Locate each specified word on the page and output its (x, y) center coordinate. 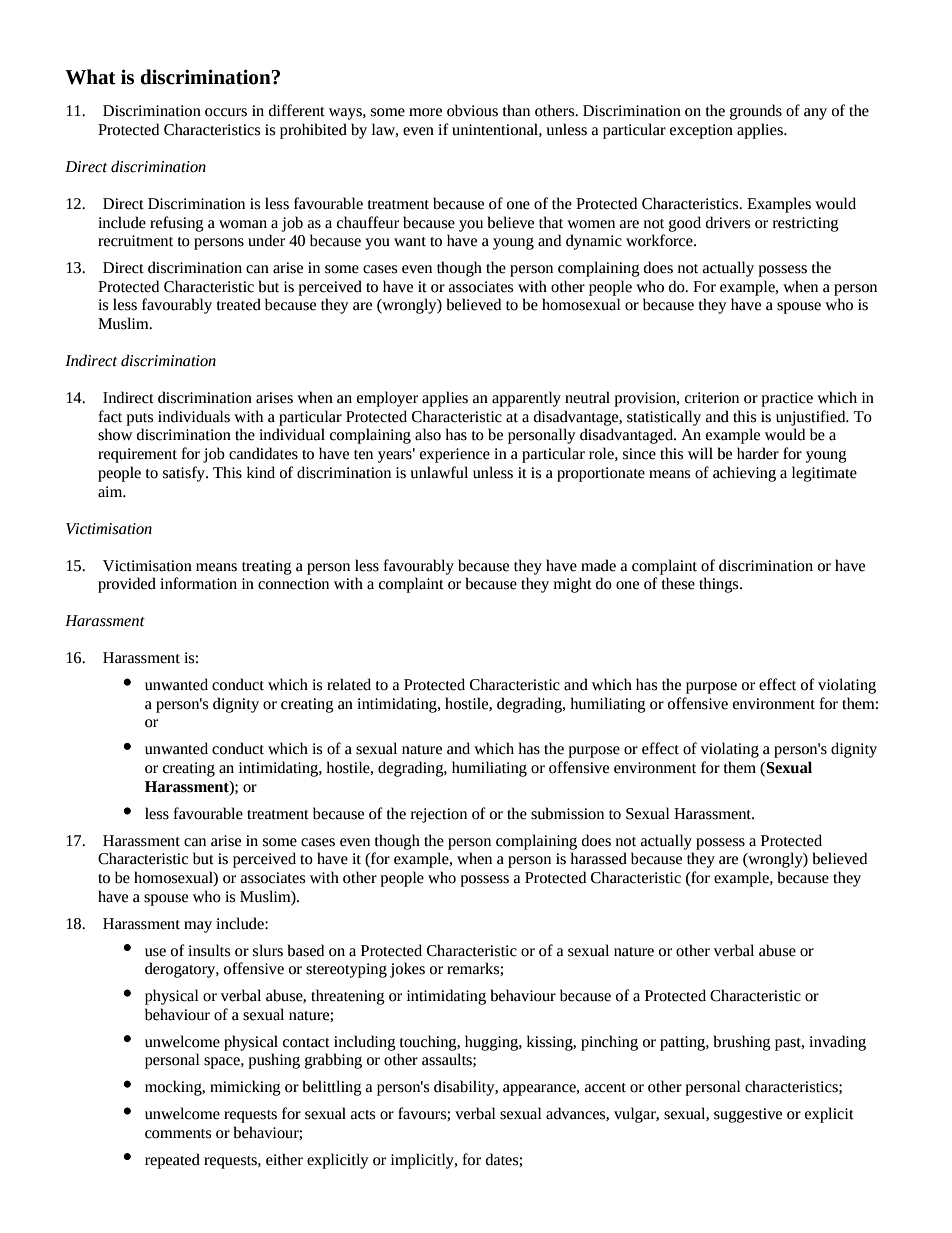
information (198, 583)
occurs (226, 112)
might (573, 585)
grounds (756, 112)
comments (178, 1134)
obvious (472, 110)
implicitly (423, 1161)
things (720, 585)
